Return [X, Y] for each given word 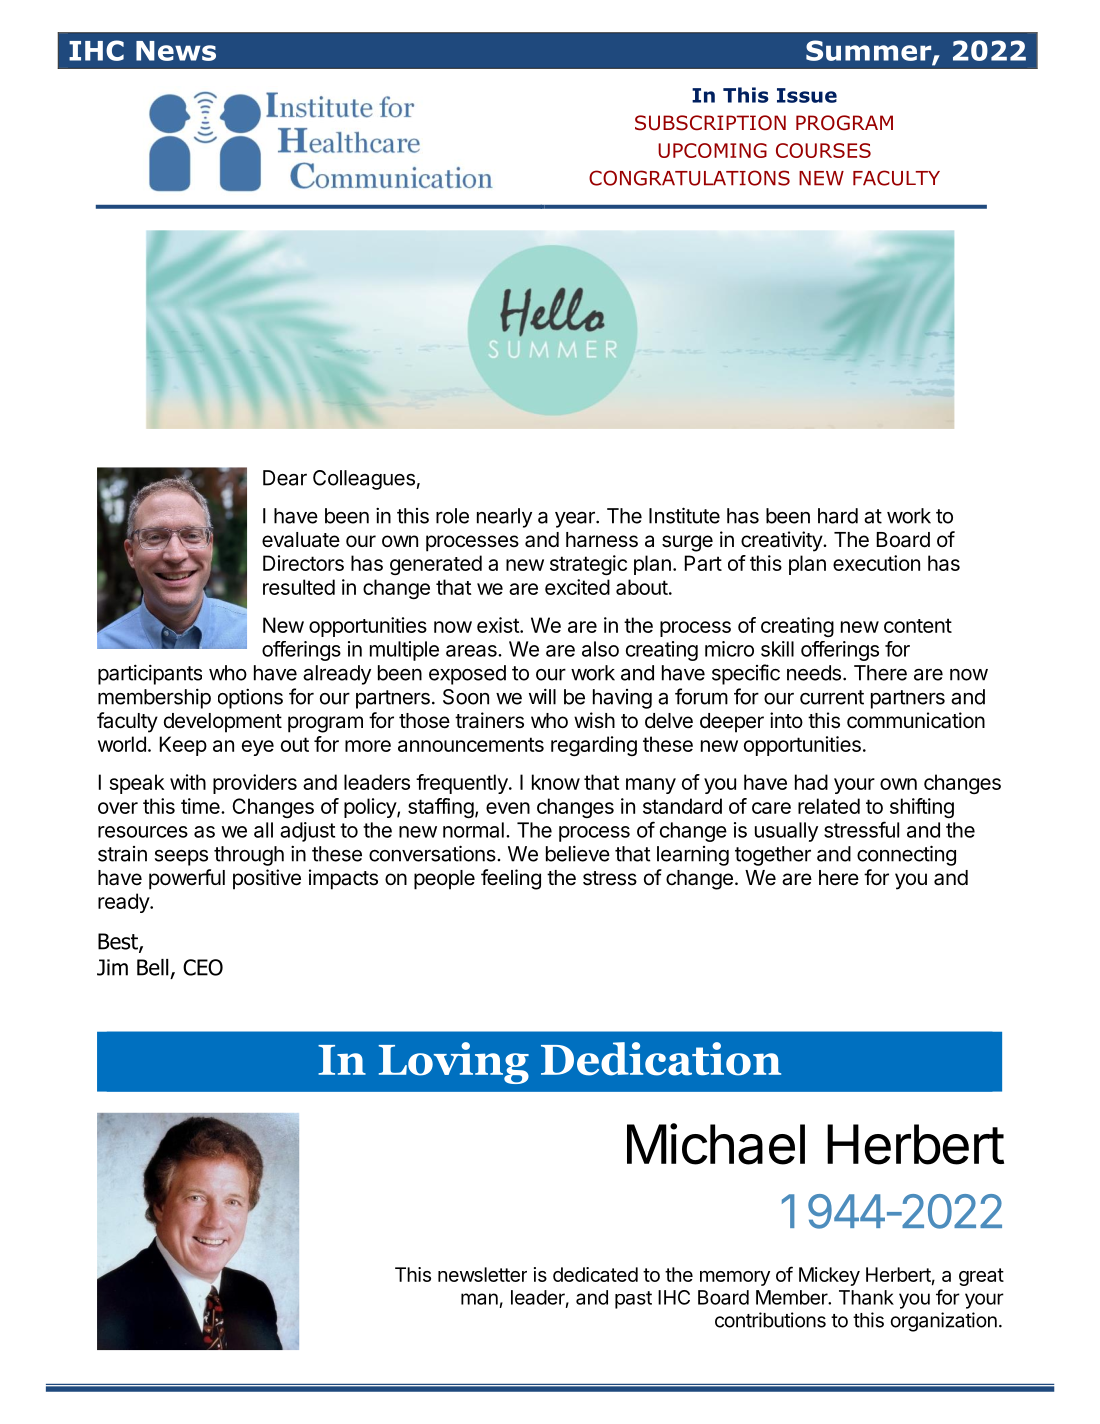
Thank [866, 1297]
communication [916, 720]
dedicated [595, 1274]
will [542, 696]
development [223, 723]
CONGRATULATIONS [689, 178]
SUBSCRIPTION [710, 123]
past [633, 1300]
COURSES [823, 150]
